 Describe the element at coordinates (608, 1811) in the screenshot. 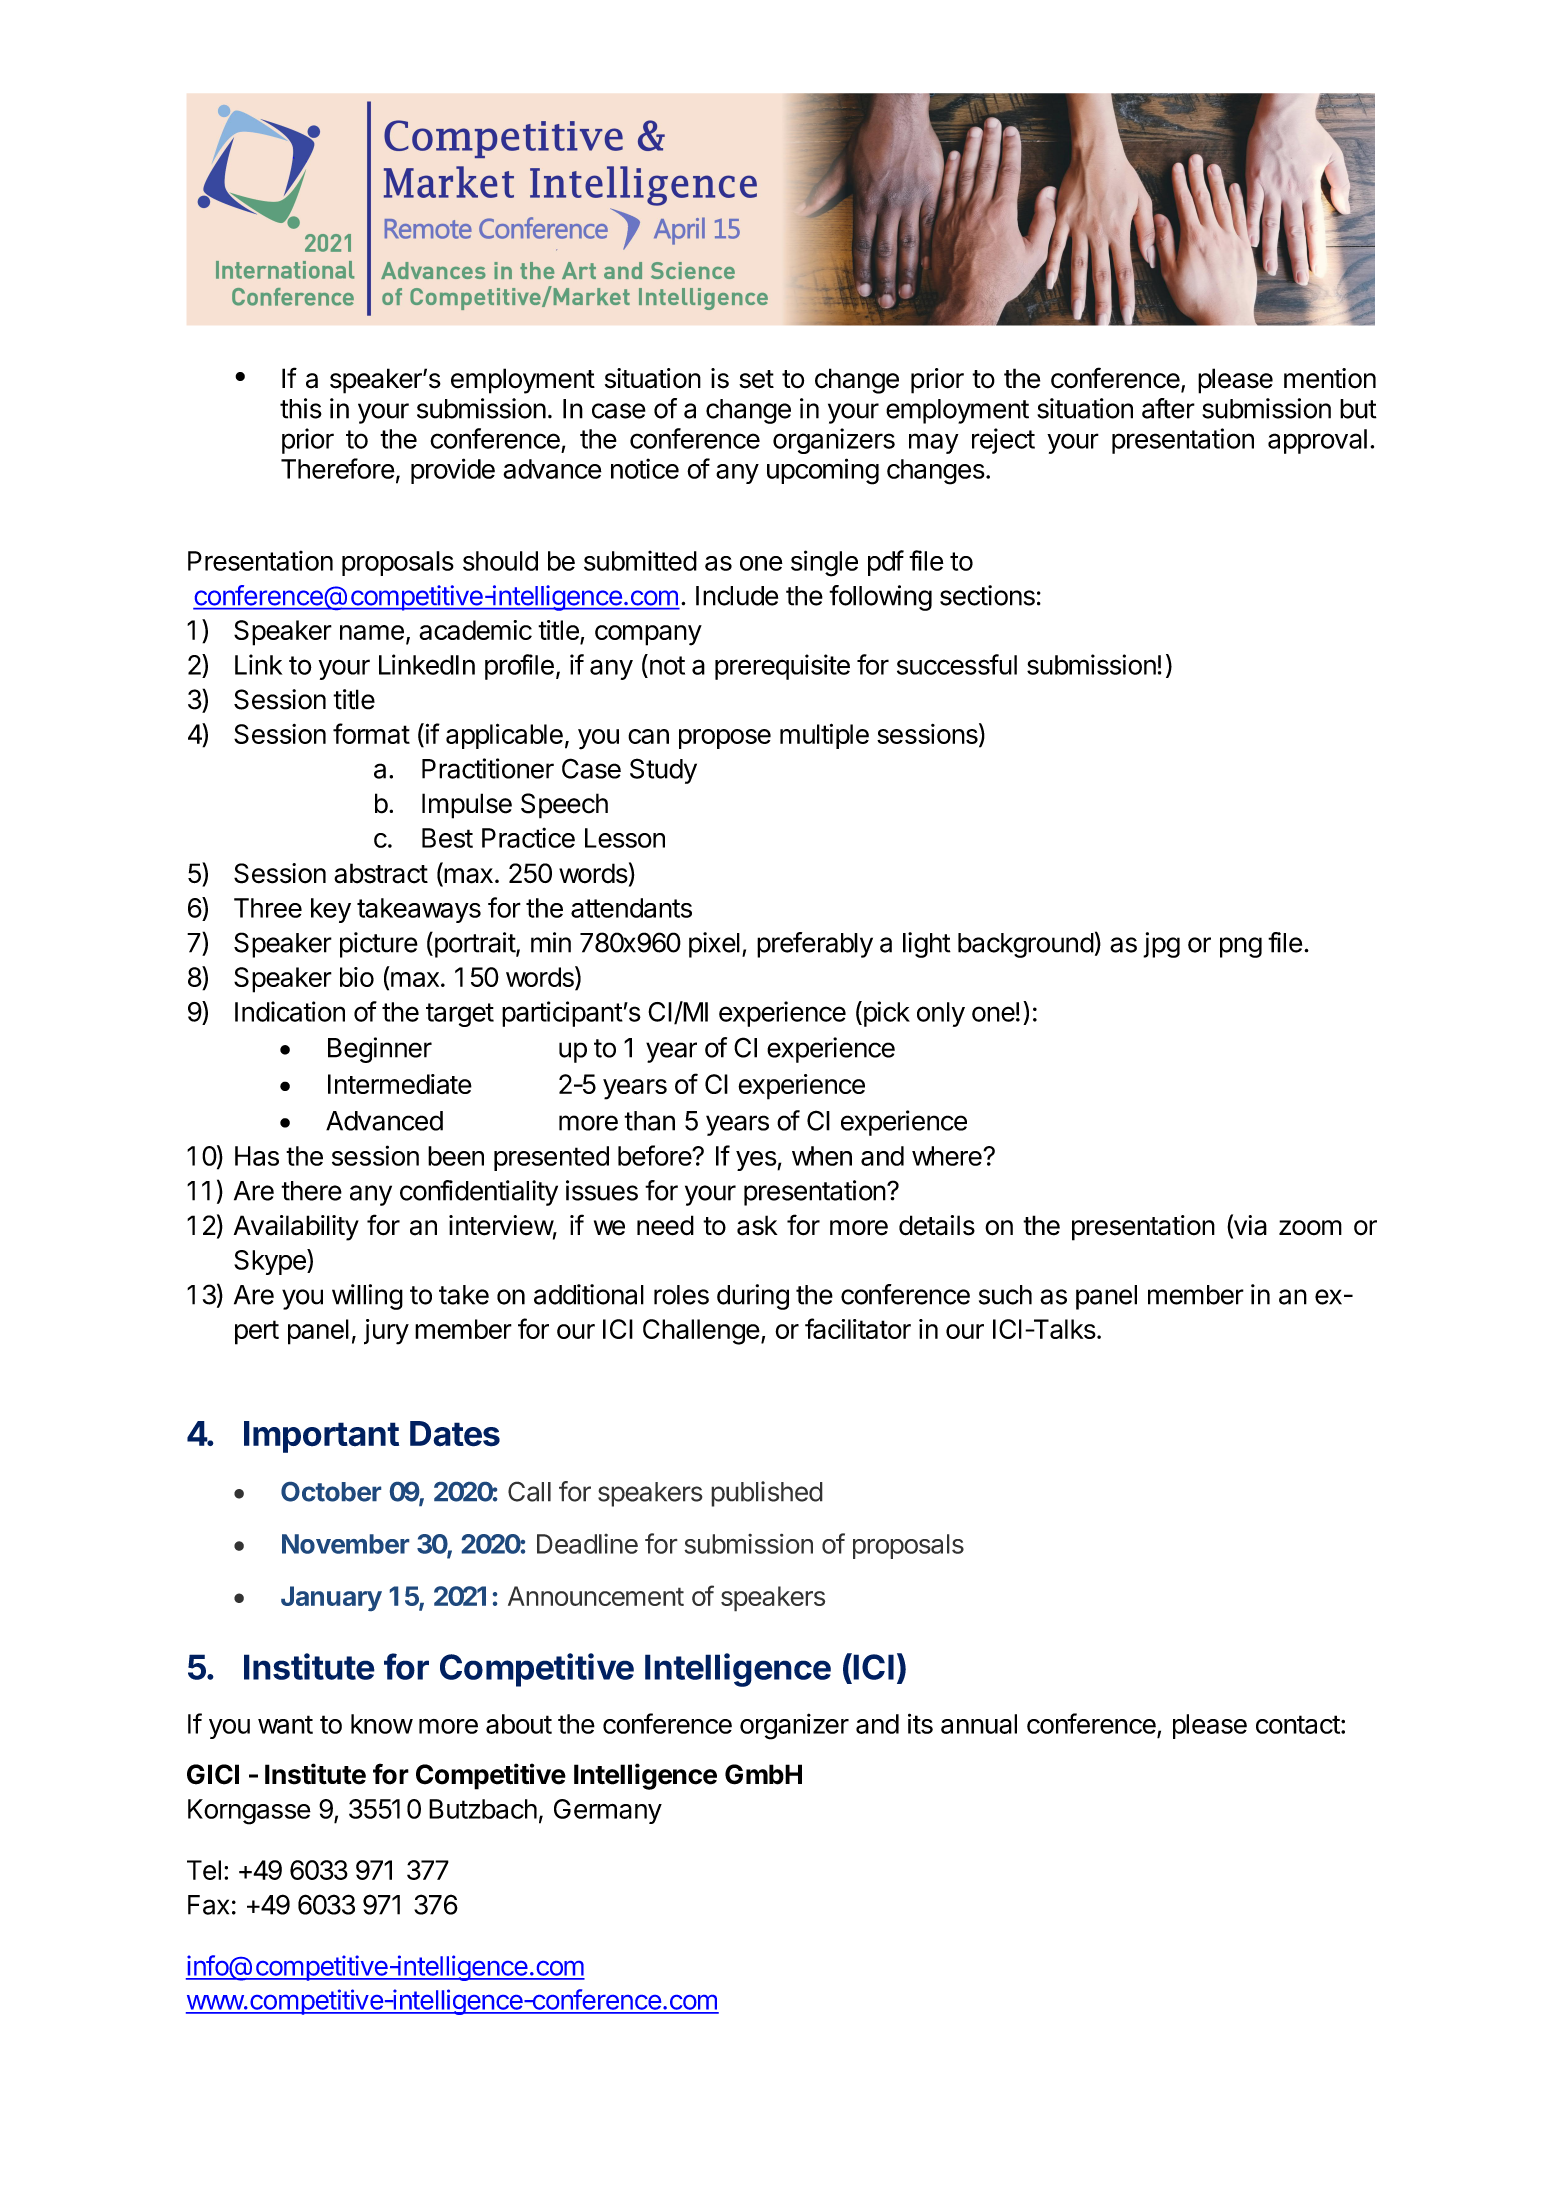

I see `Germany` at that location.
